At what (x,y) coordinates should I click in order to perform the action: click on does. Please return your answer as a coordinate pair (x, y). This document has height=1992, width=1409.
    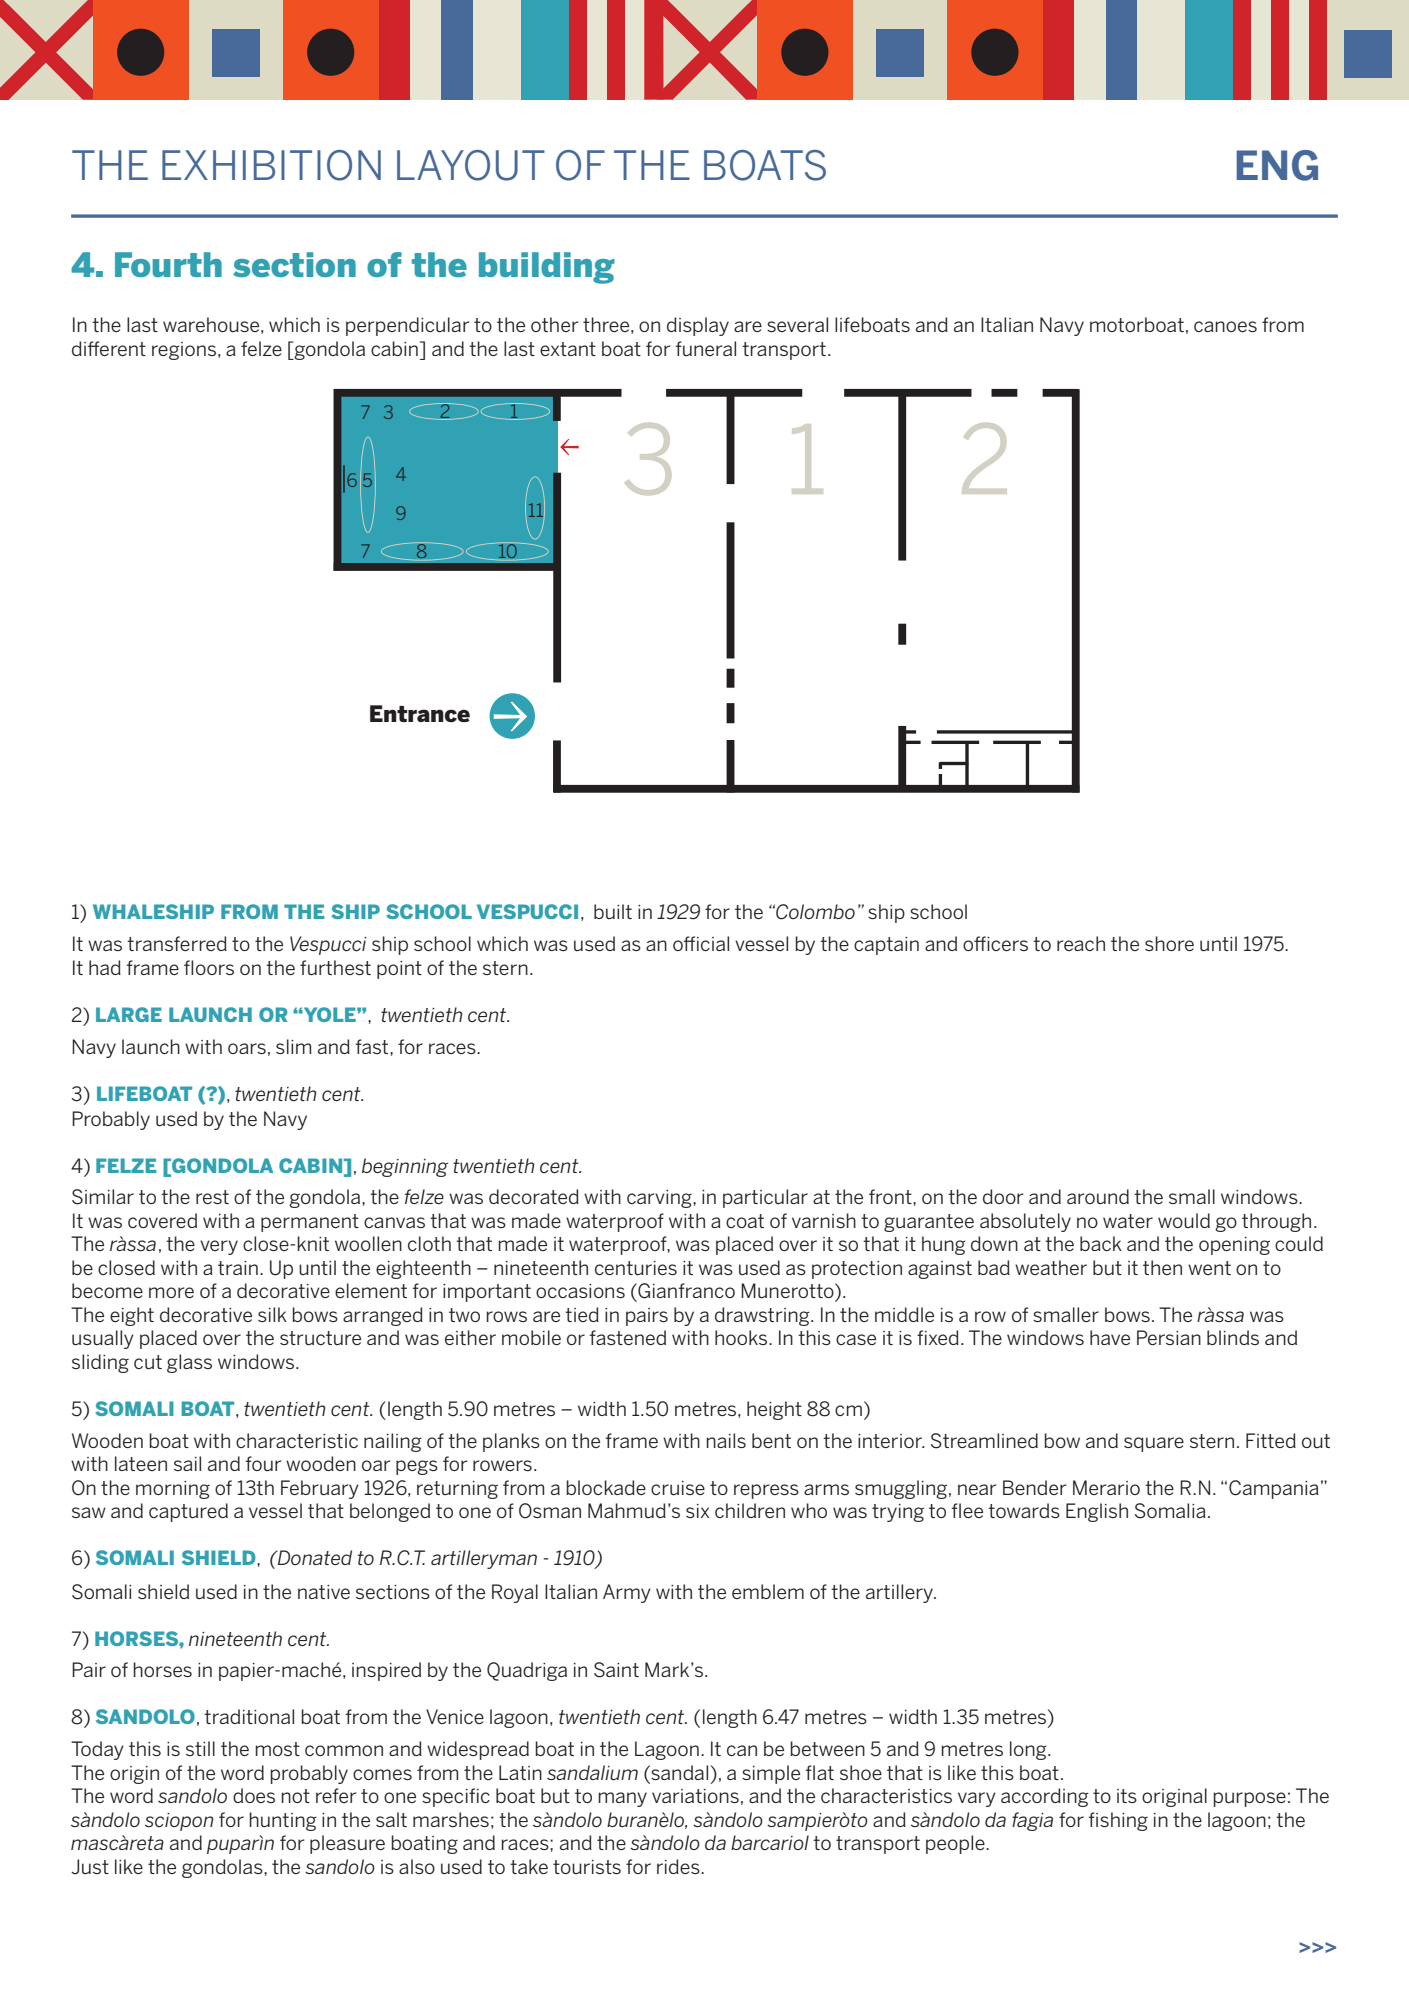
    Looking at the image, I should click on (254, 1795).
